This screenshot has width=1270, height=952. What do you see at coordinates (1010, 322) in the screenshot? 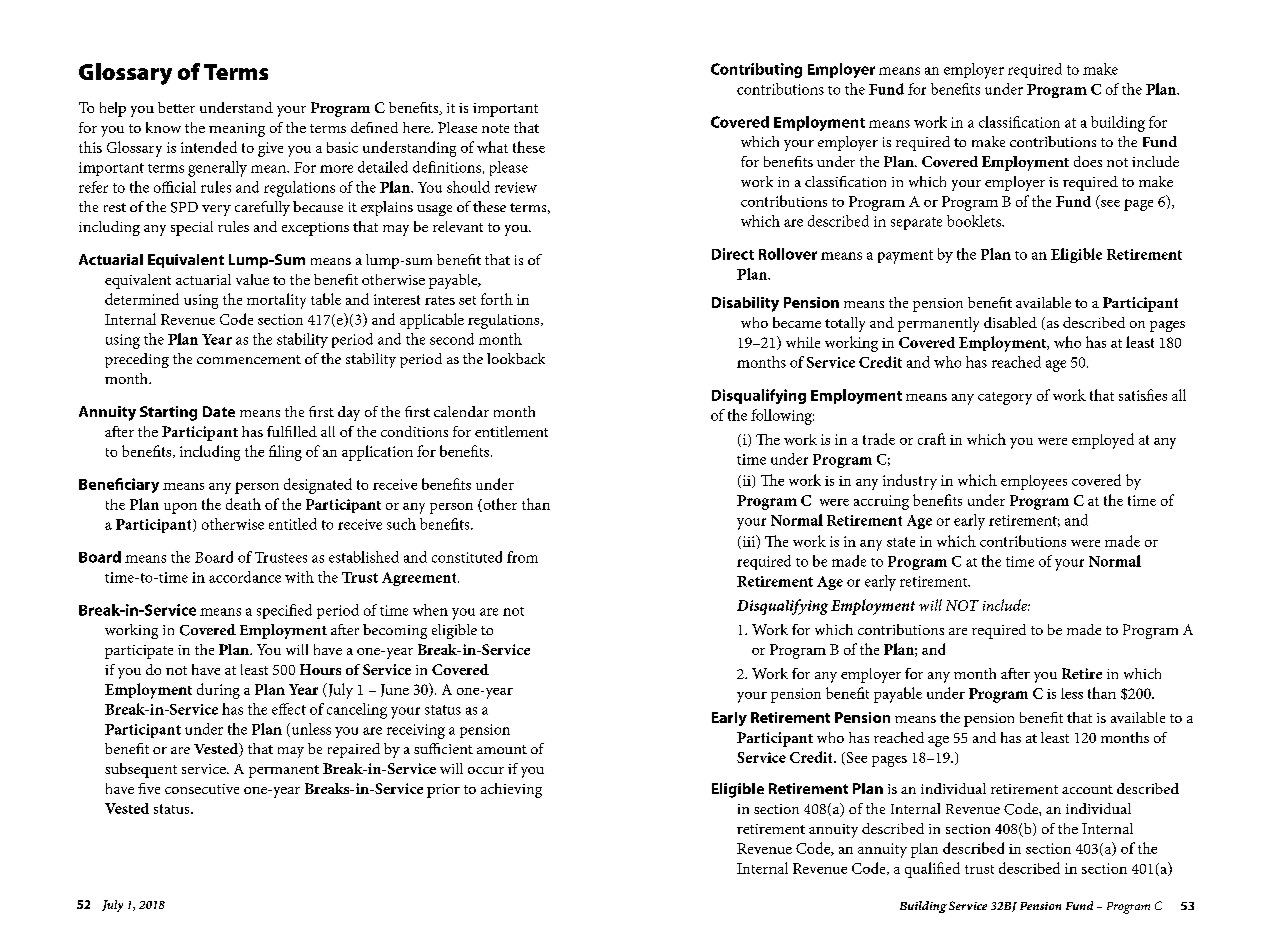
I see `disabled` at bounding box center [1010, 322].
